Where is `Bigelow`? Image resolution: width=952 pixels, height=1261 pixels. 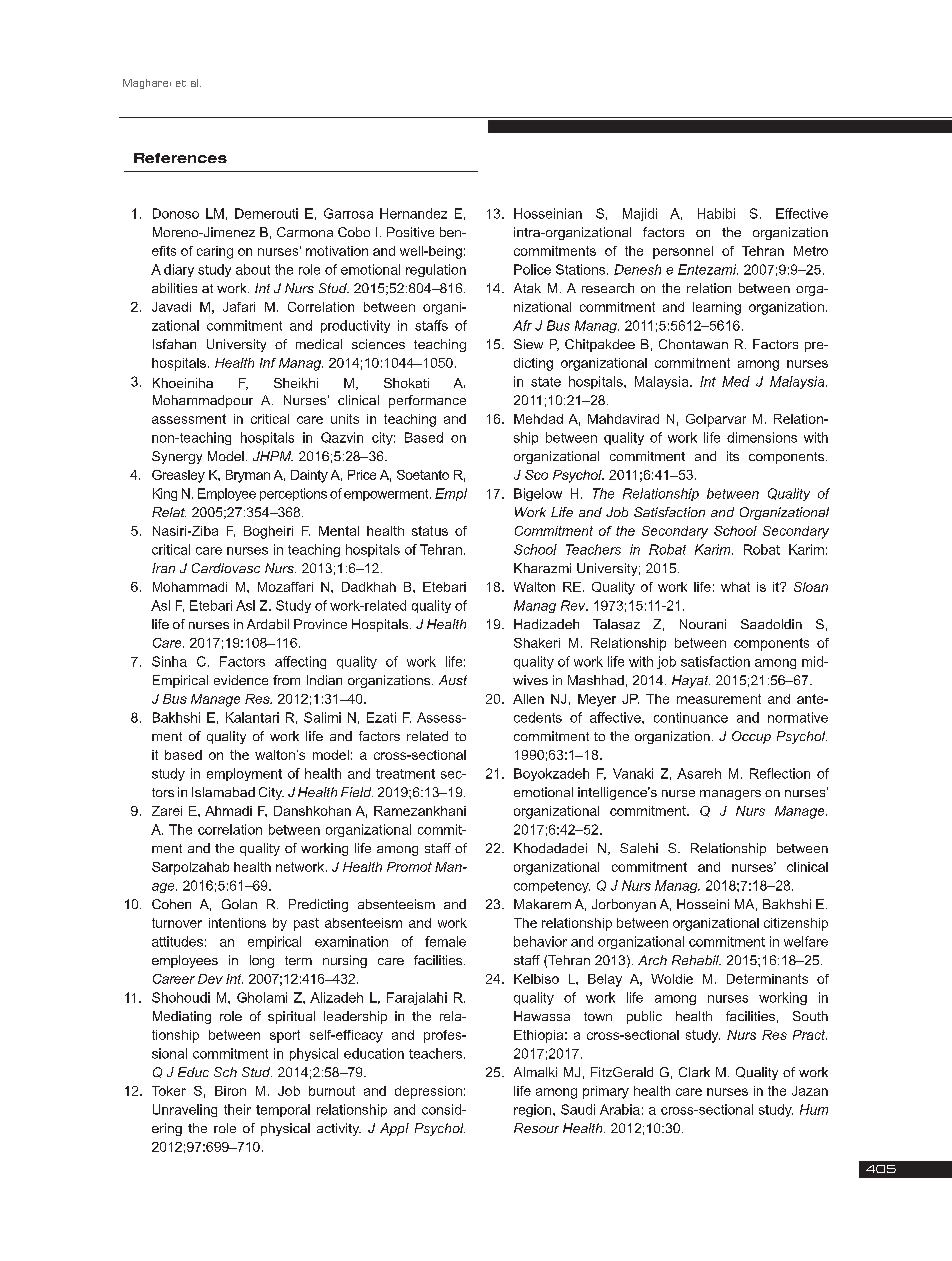 Bigelow is located at coordinates (538, 494).
